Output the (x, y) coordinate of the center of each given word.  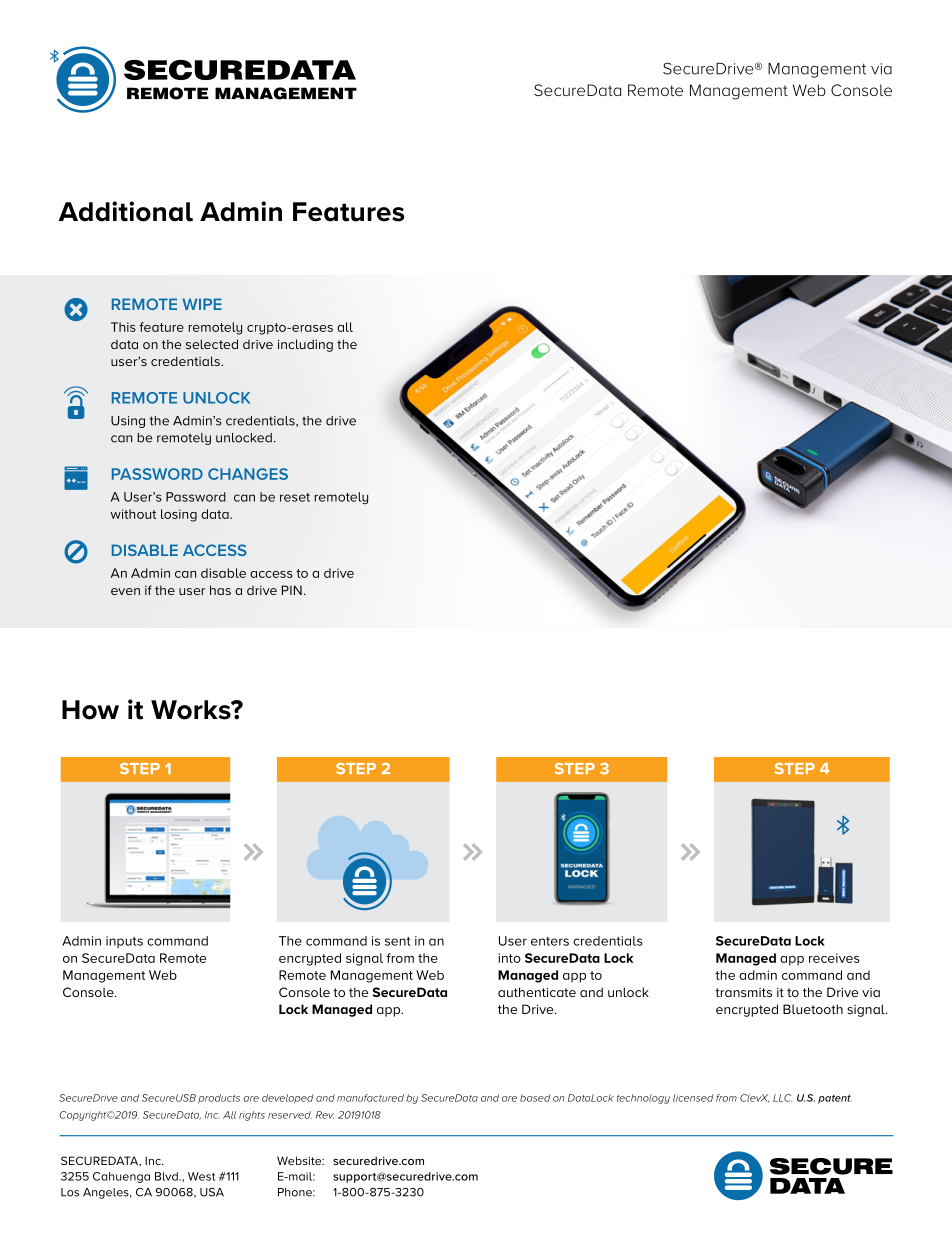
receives (834, 958)
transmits (743, 992)
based (535, 1098)
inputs (124, 942)
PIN (292, 590)
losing (179, 515)
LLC (782, 1098)
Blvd (167, 1176)
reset (295, 497)
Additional (125, 211)
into (509, 958)
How (90, 710)
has (220, 590)
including (305, 345)
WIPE (202, 304)
